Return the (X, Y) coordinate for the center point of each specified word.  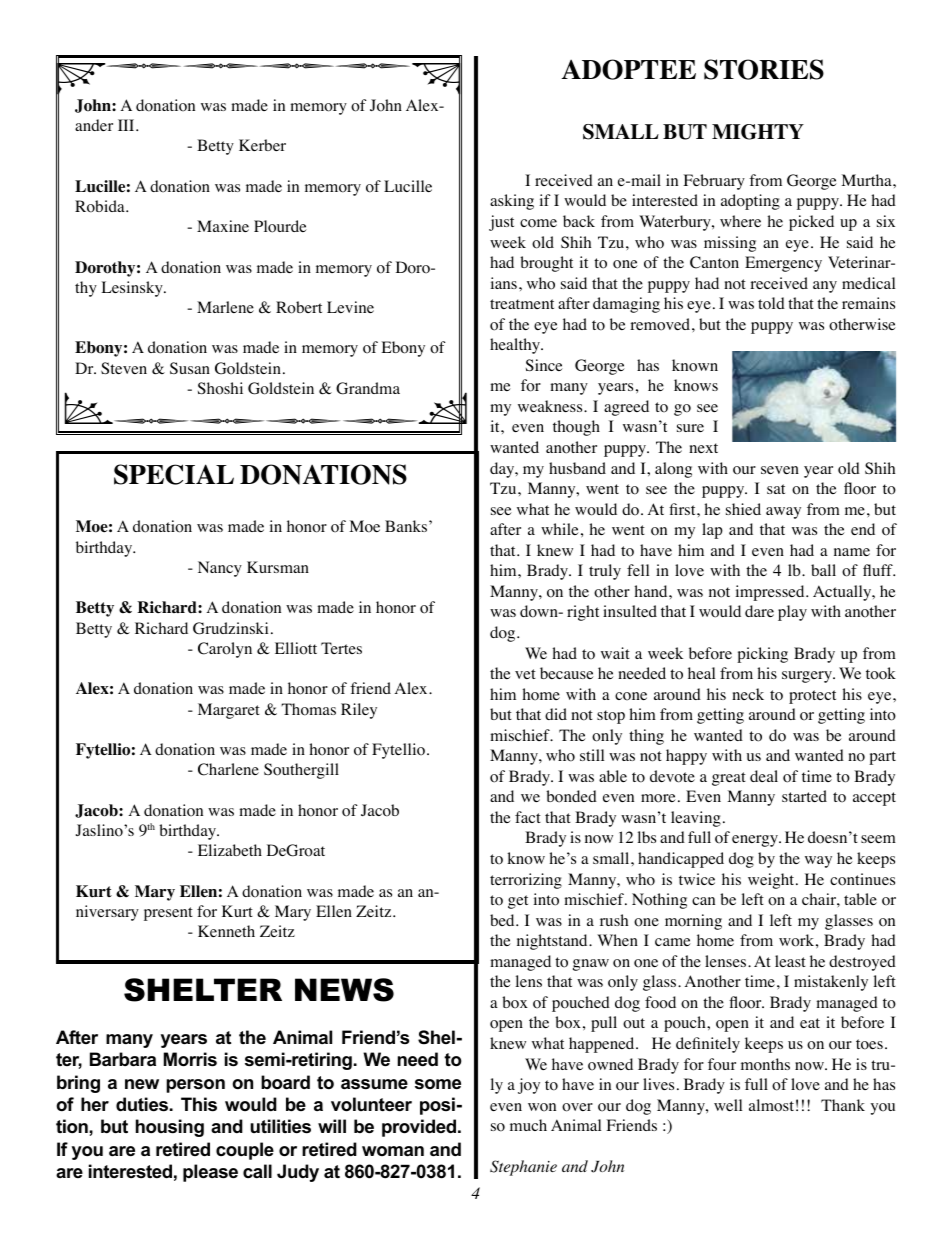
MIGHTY (758, 132)
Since (544, 365)
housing (170, 1128)
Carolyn (225, 650)
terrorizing (526, 881)
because (567, 673)
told (771, 303)
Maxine (223, 226)
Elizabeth (230, 850)
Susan (190, 368)
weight (772, 881)
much (528, 1125)
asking (512, 202)
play (792, 613)
